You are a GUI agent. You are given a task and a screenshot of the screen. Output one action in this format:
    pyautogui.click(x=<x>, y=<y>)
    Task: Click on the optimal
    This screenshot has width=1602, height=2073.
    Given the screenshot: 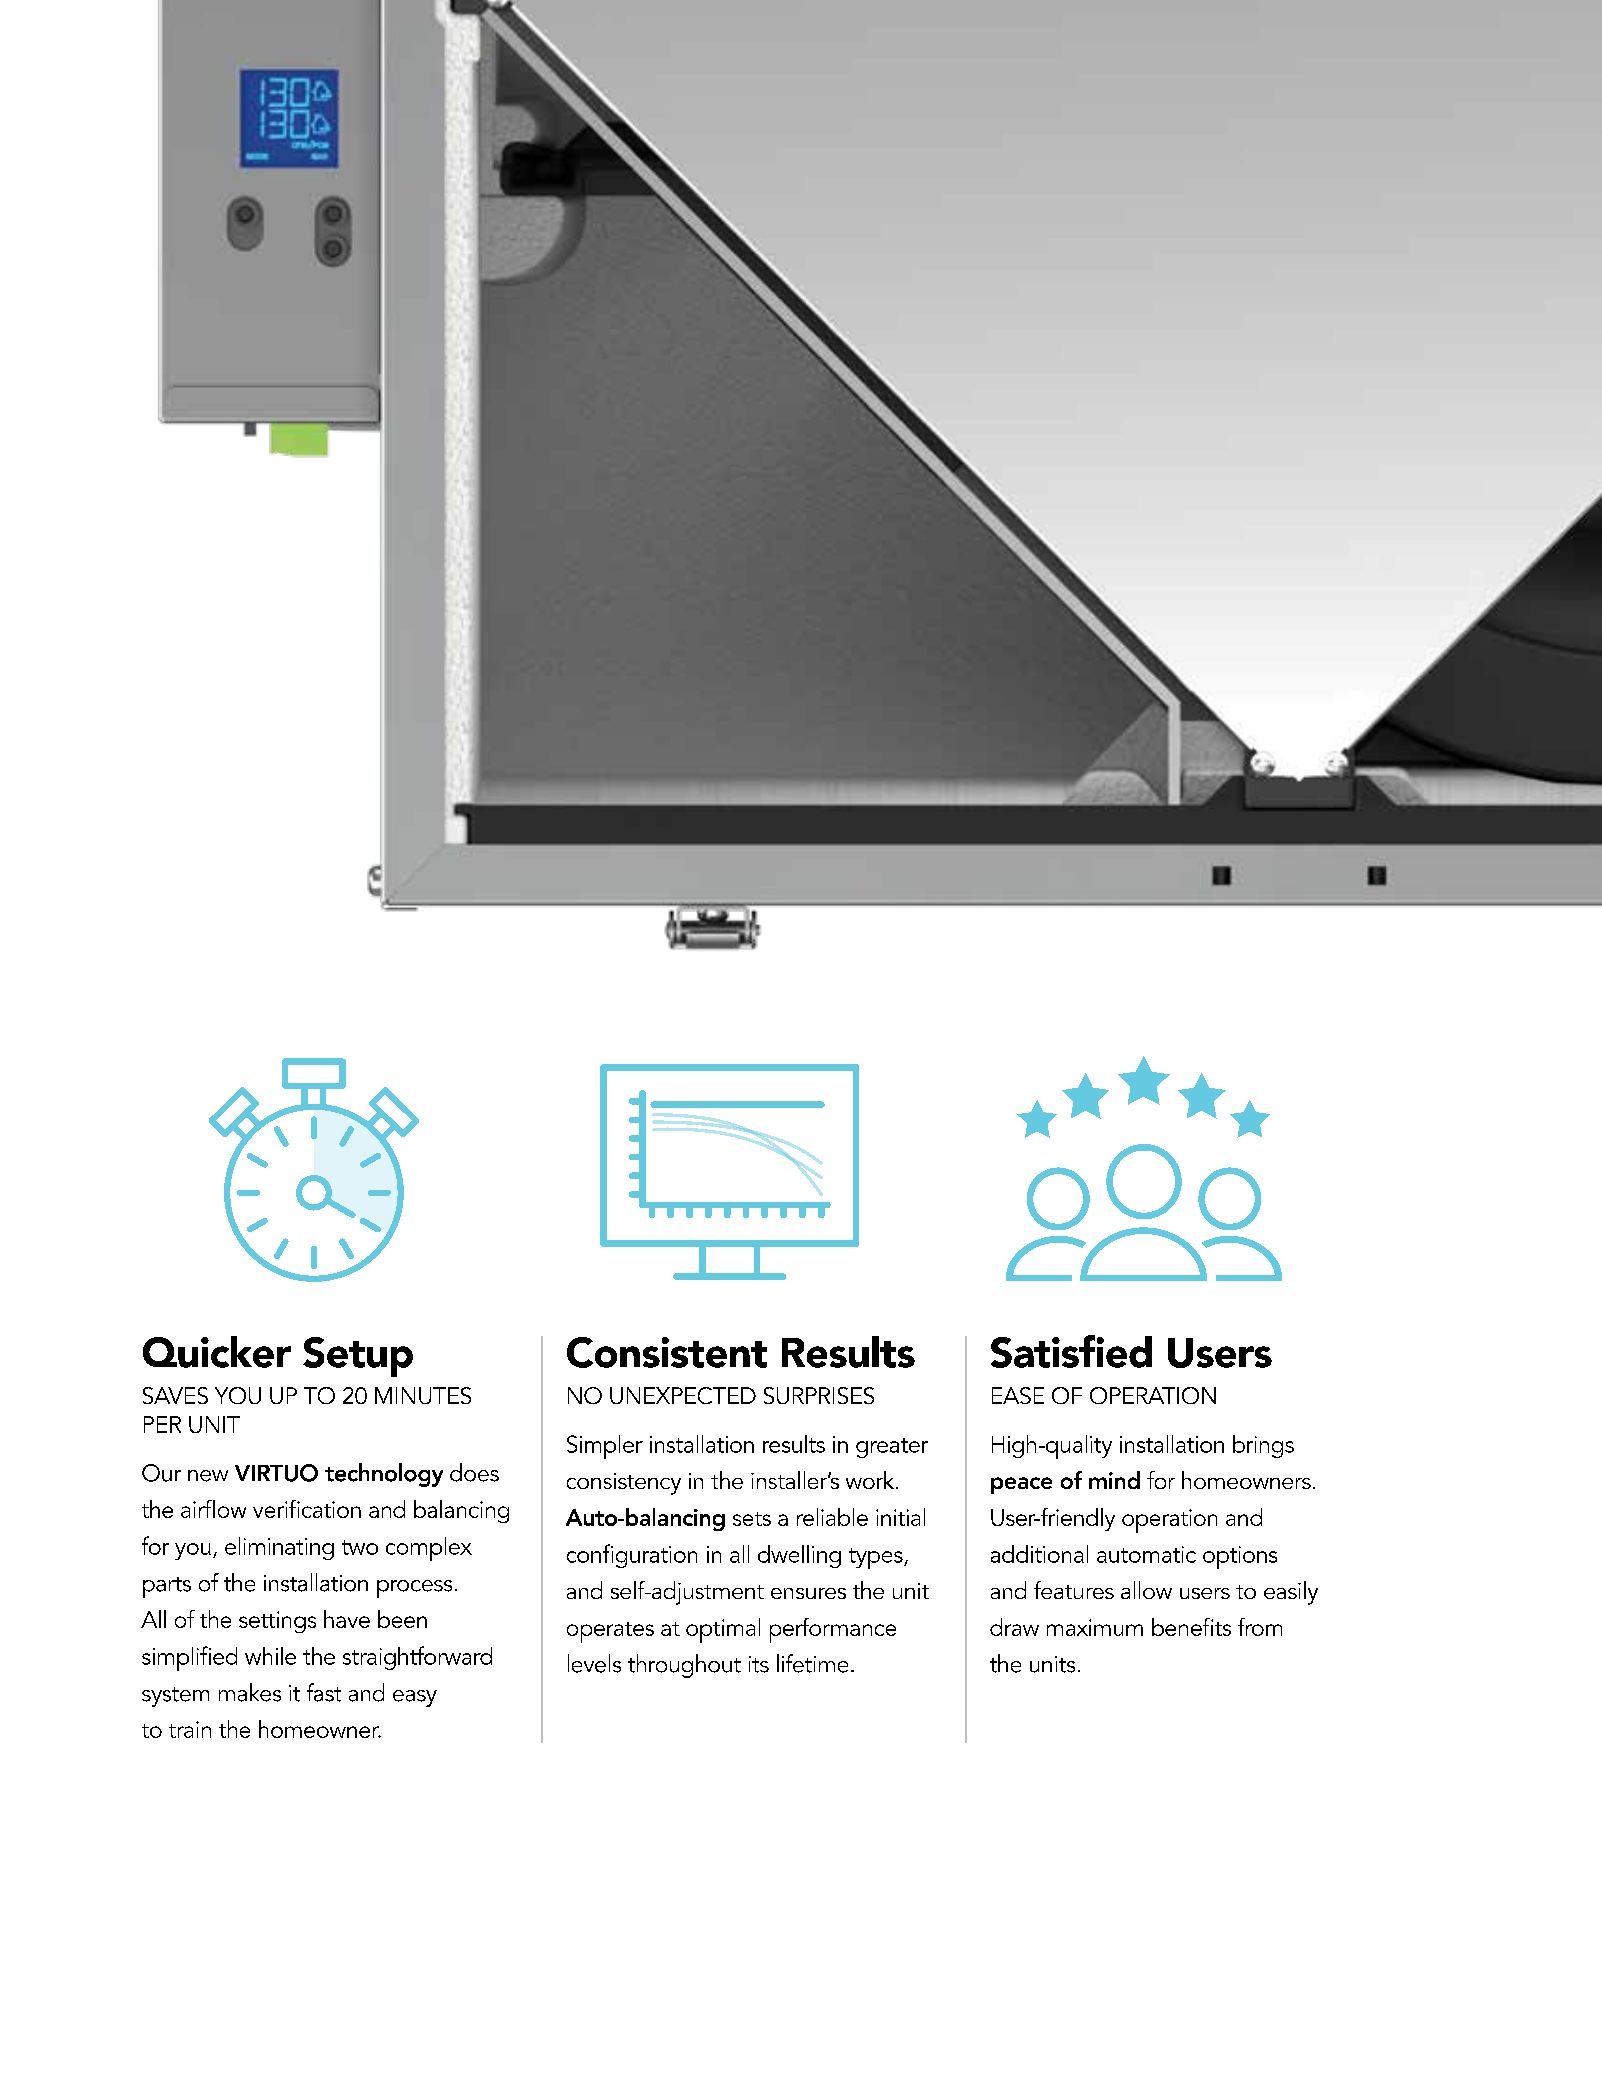 What is the action you would take?
    pyautogui.click(x=723, y=1630)
